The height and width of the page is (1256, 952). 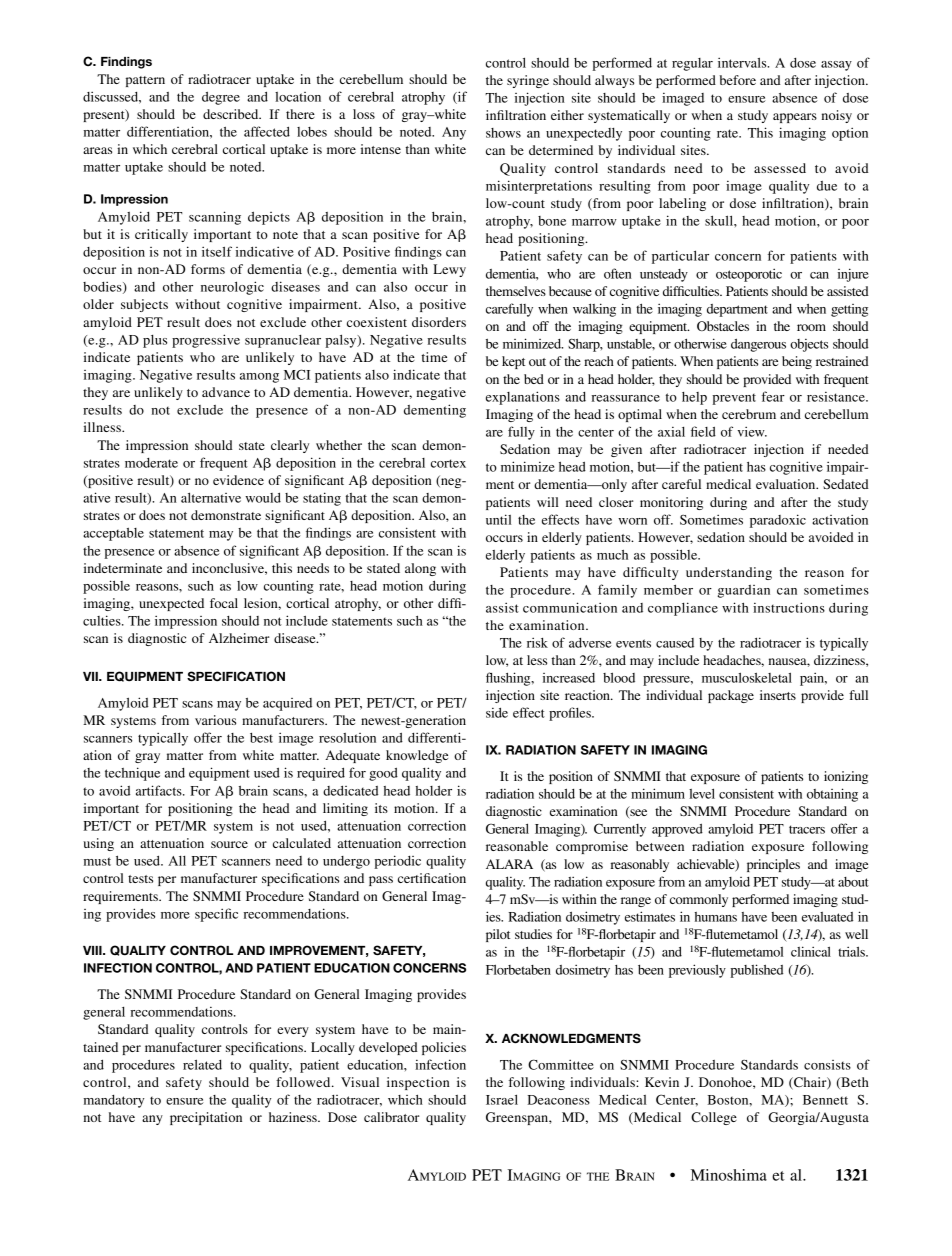 I want to click on degree, so click(x=221, y=98).
